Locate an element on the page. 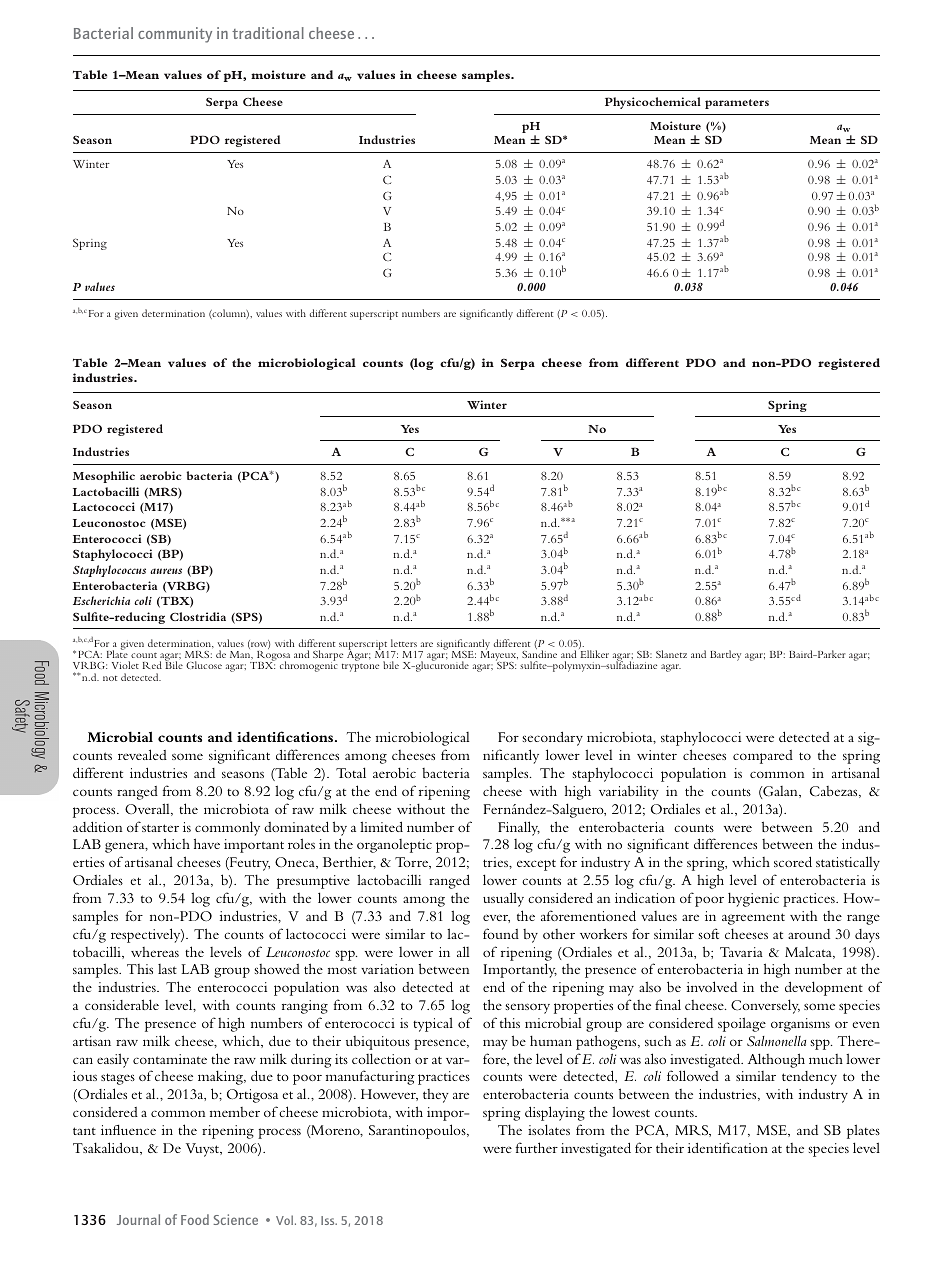 This document has height=1275, width=952. Science is located at coordinates (236, 1219).
